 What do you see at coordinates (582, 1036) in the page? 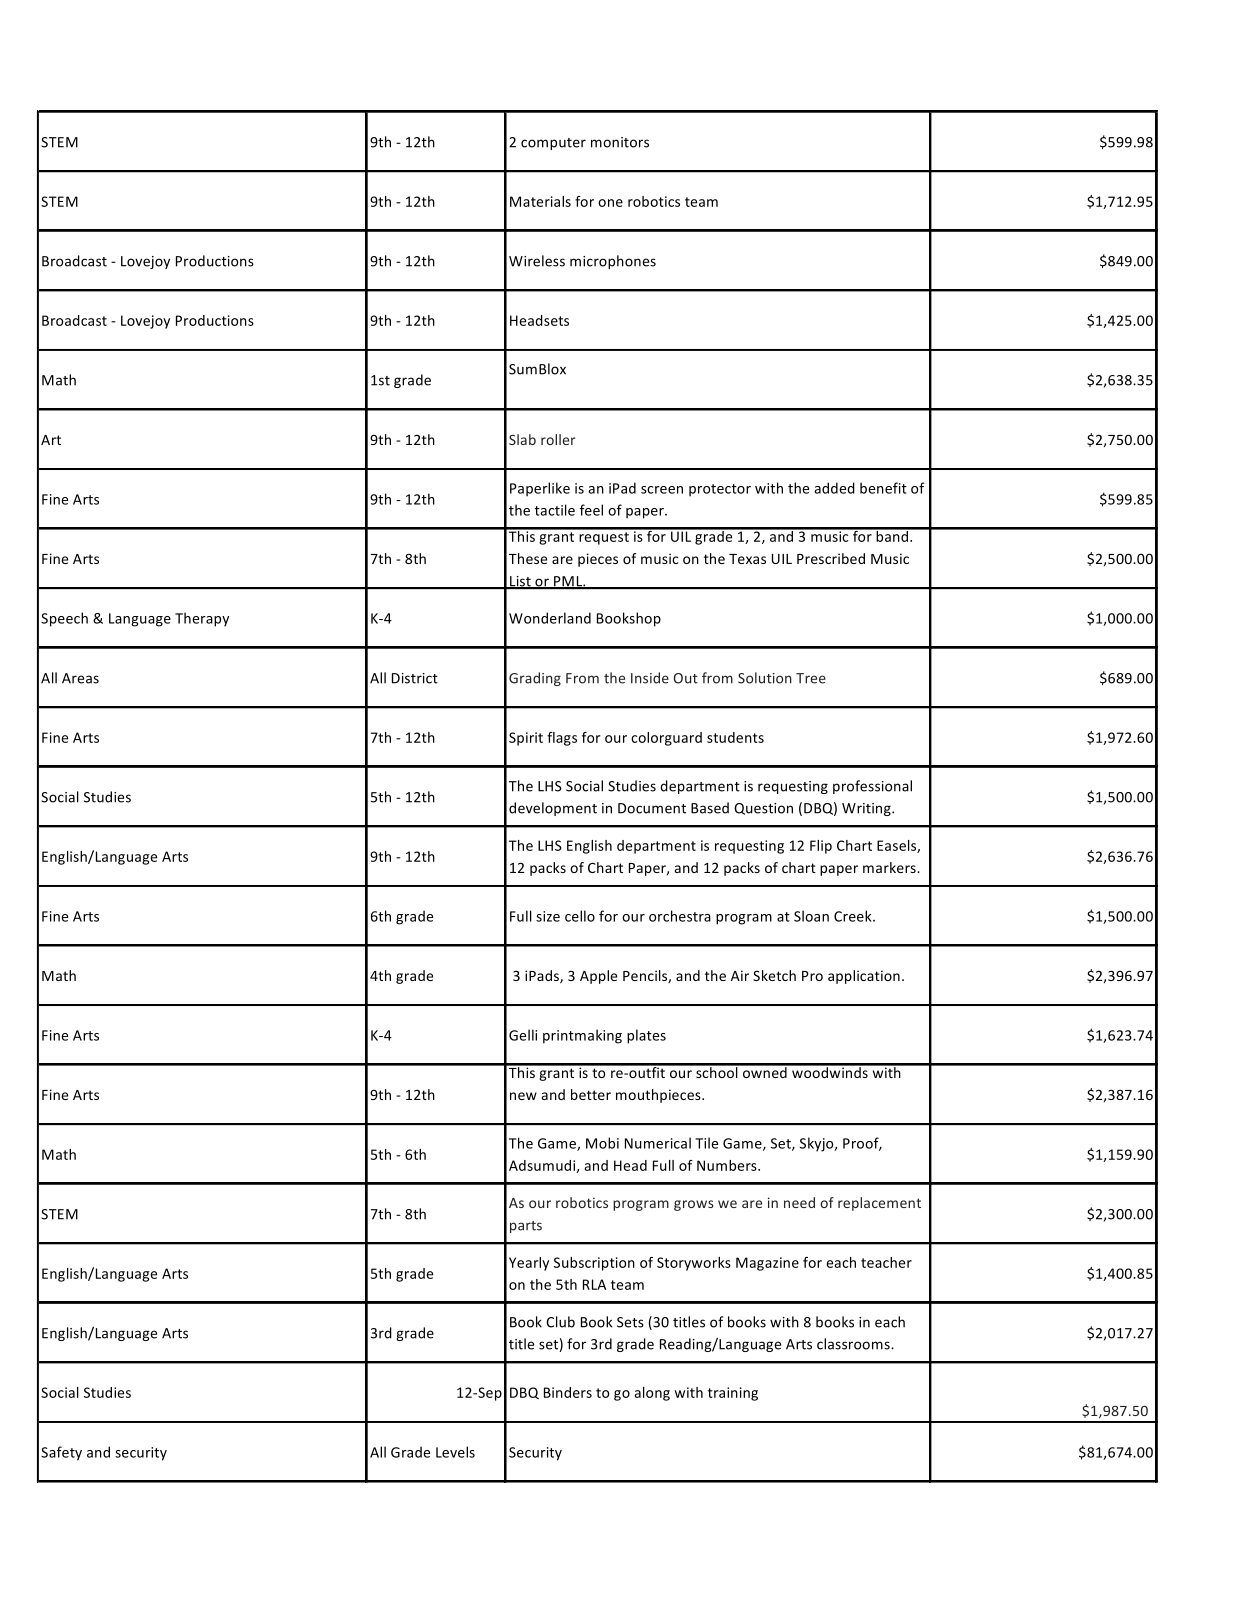
I see `printmaking` at bounding box center [582, 1036].
